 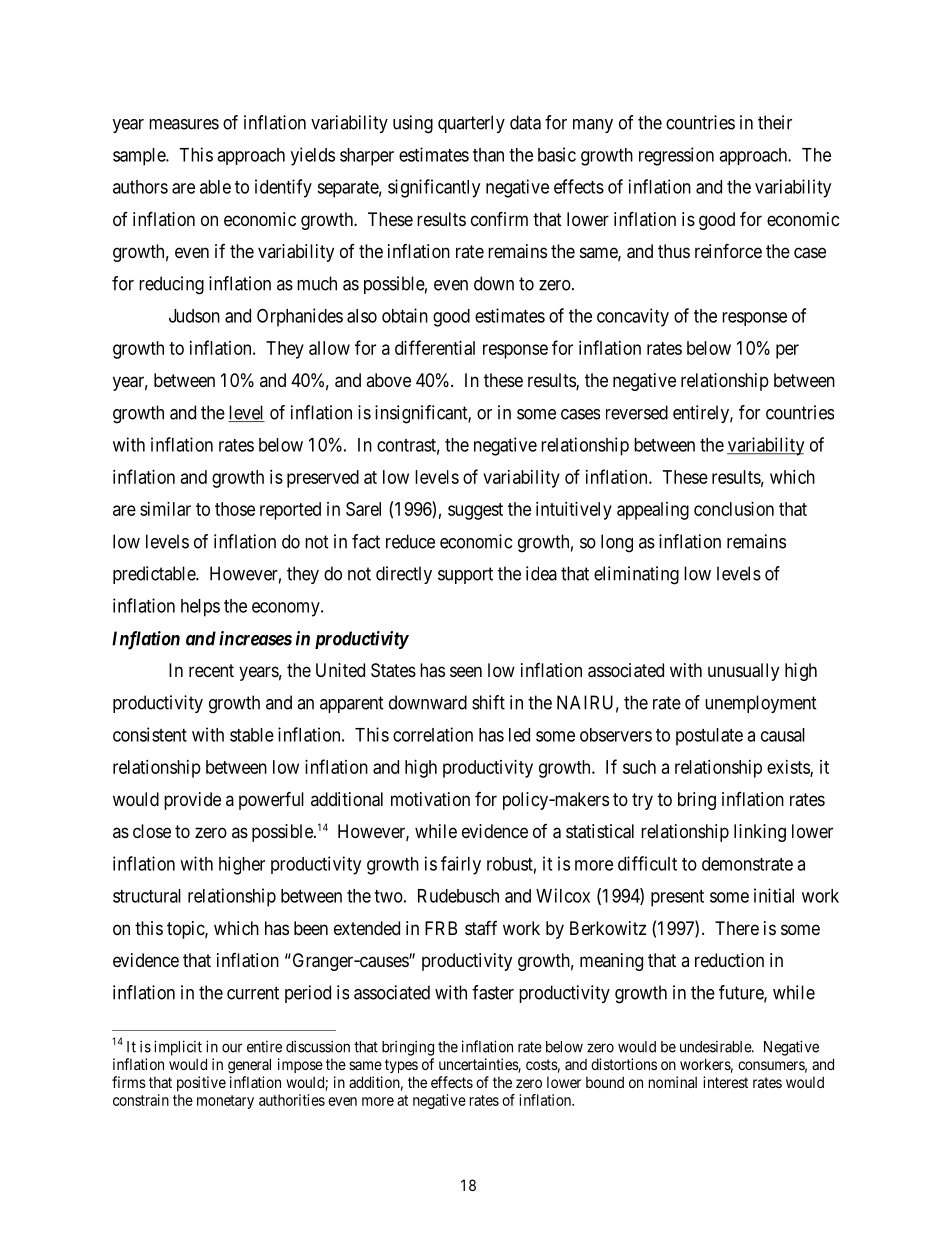 I want to click on interest, so click(x=725, y=1082).
